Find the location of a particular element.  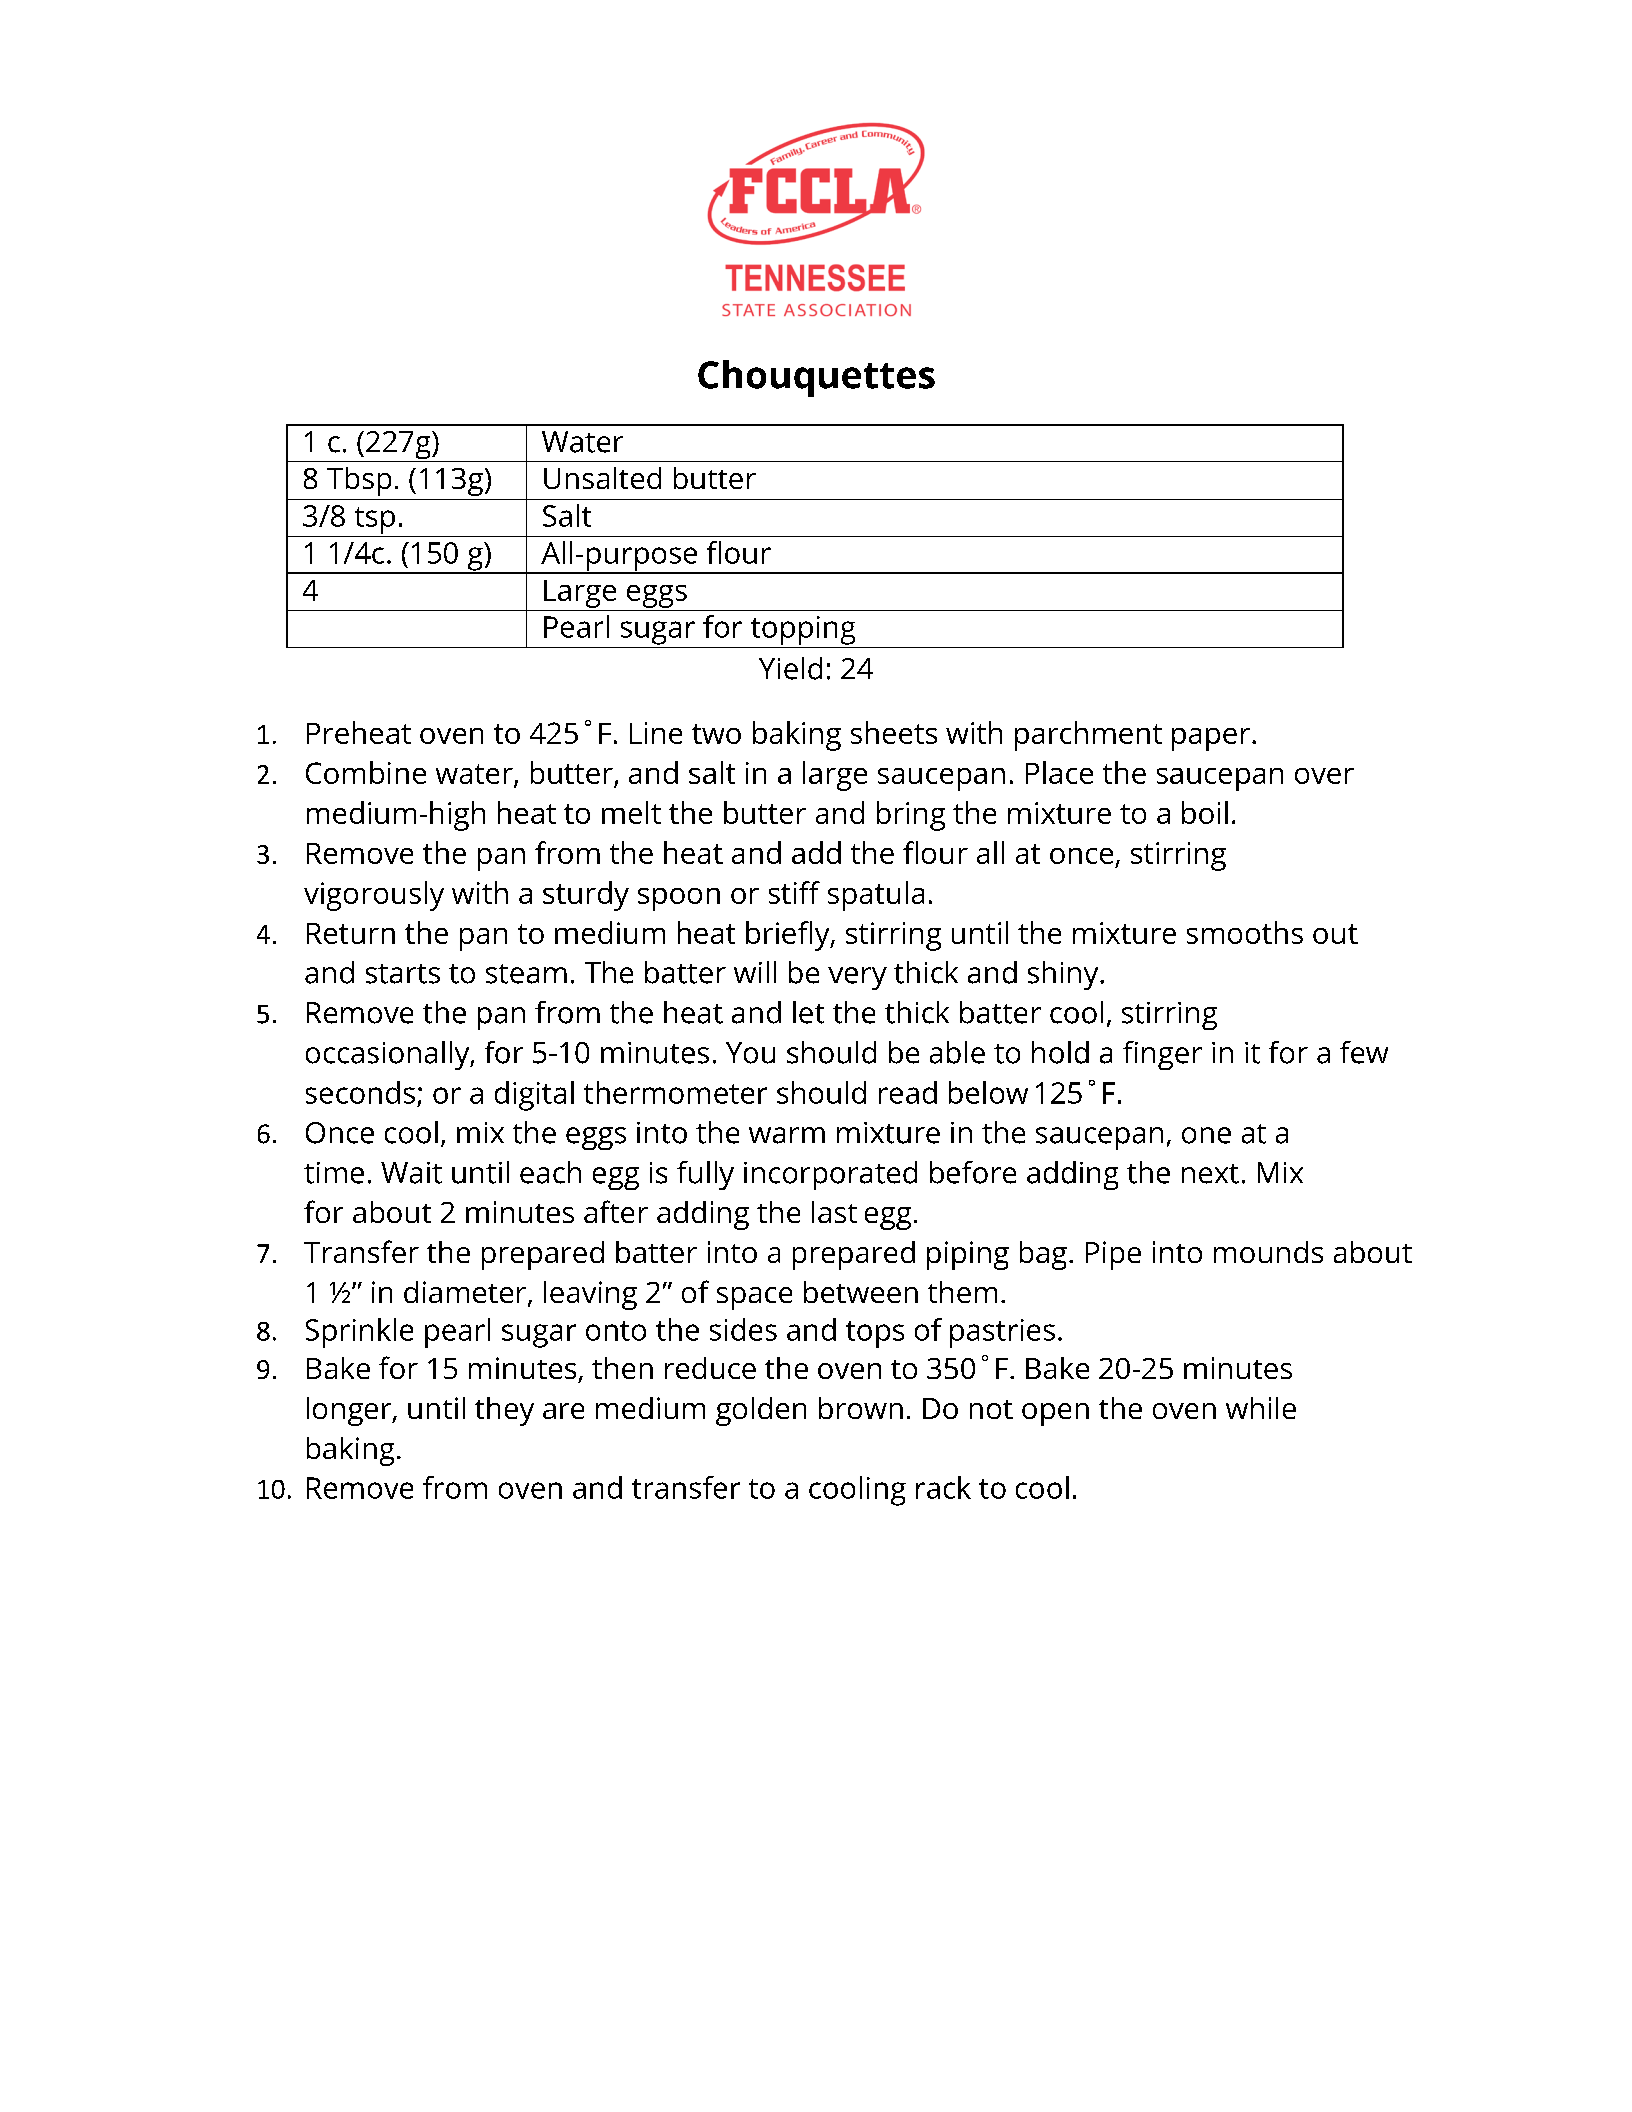

diameter is located at coordinates (466, 1293).
